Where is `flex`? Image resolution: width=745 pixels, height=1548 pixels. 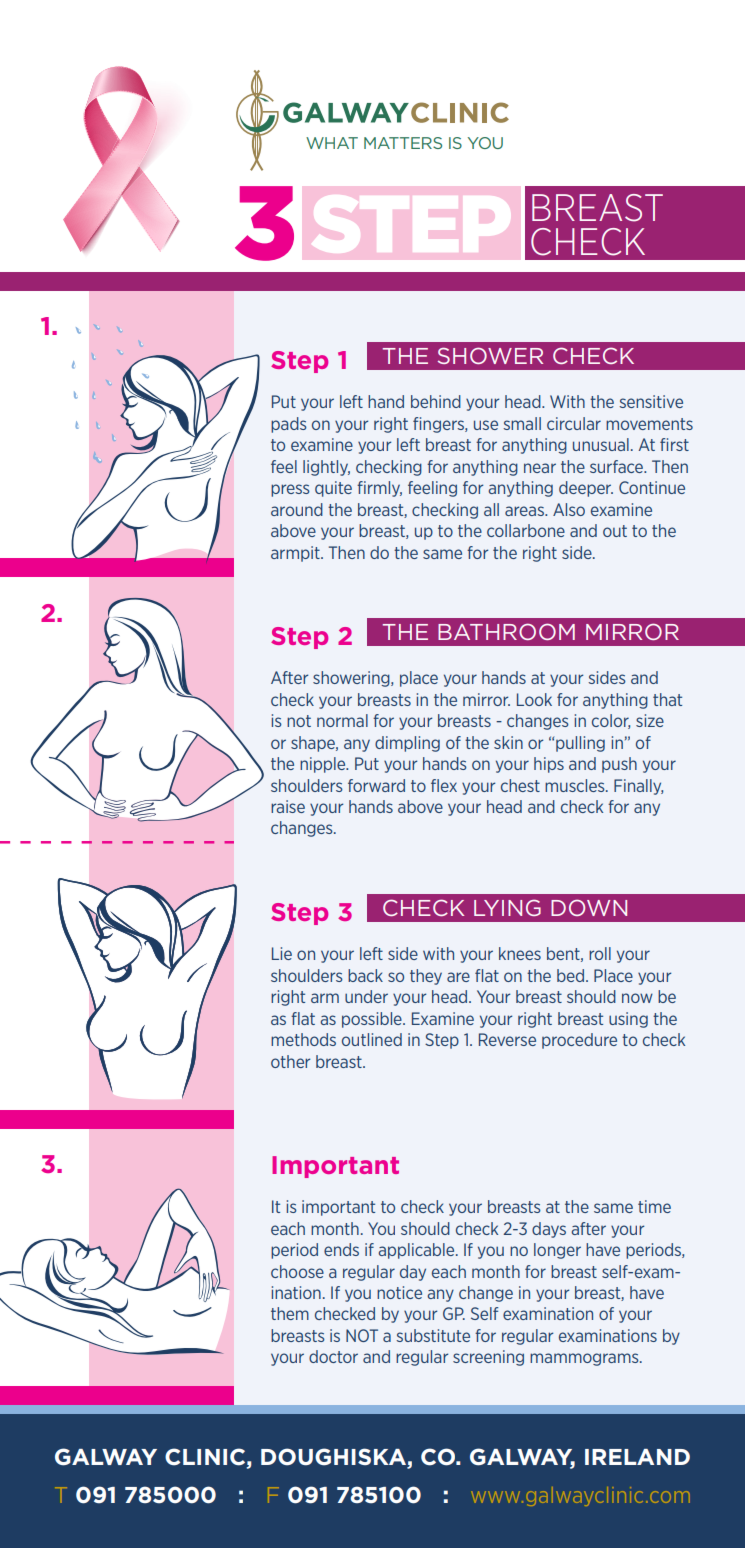 flex is located at coordinates (444, 785).
